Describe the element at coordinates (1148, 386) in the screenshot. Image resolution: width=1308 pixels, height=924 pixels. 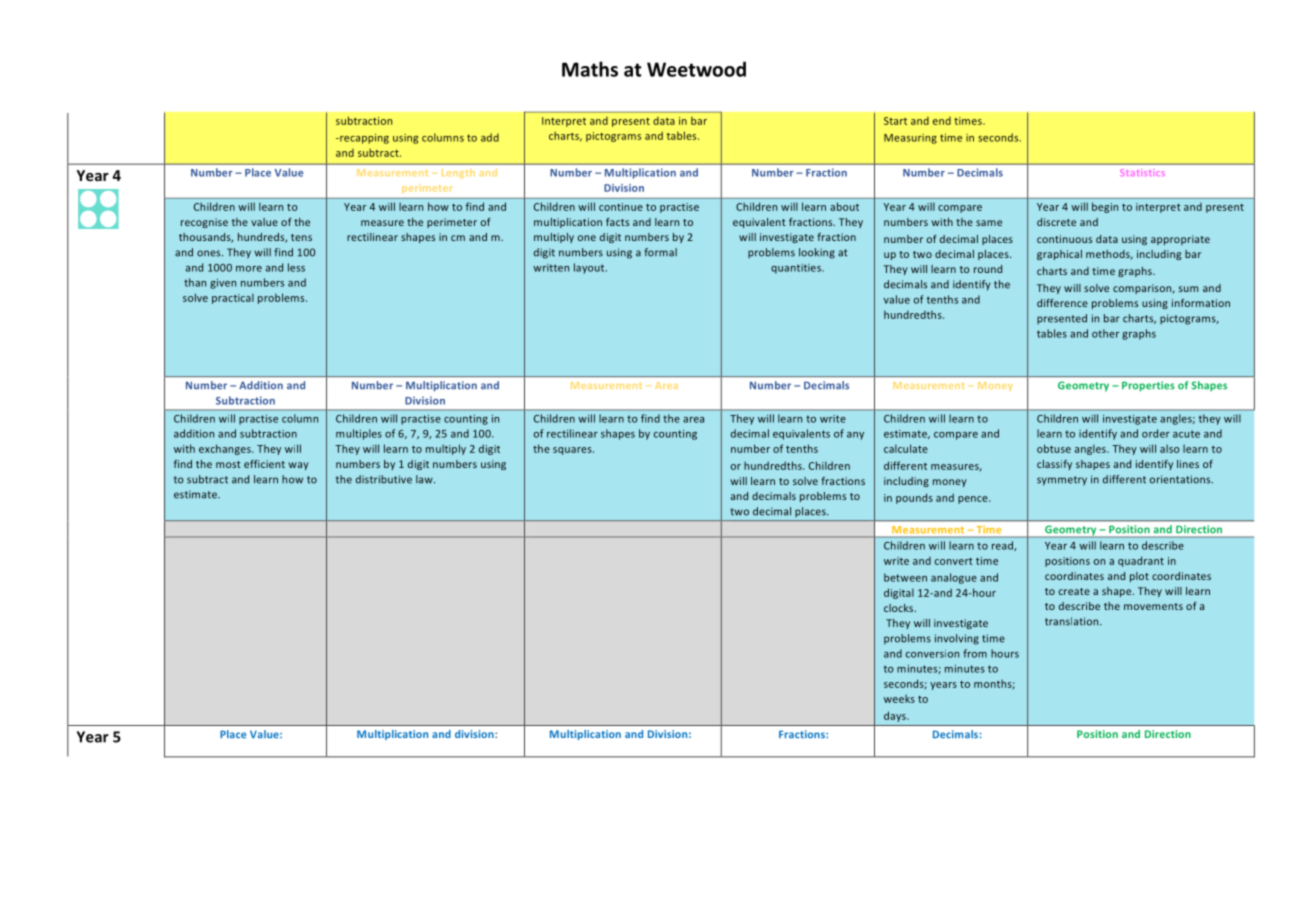
I see `Properties` at that location.
